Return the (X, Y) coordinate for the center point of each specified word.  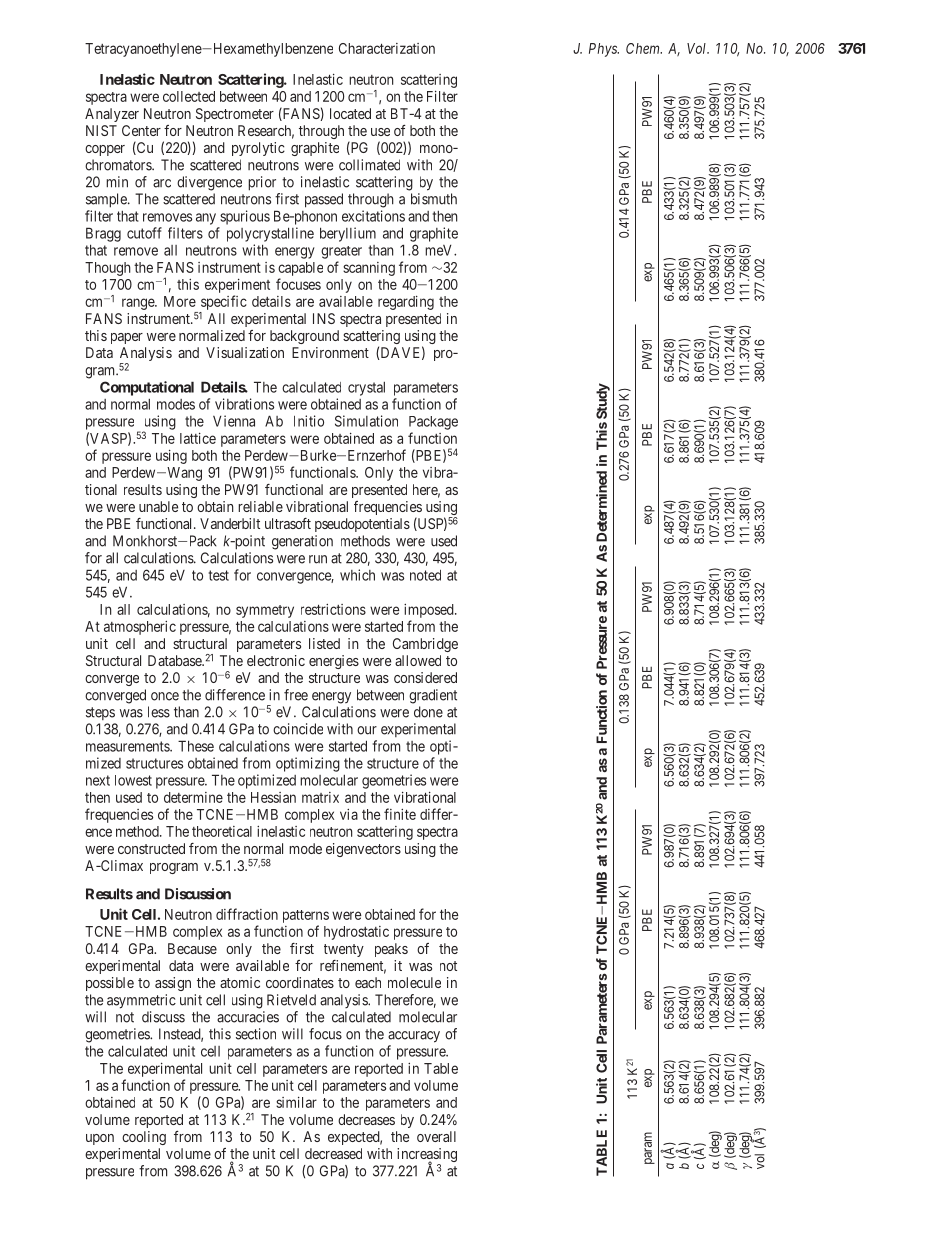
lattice (198, 438)
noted (425, 575)
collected (189, 96)
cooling (144, 1138)
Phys (604, 50)
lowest (133, 780)
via (349, 814)
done (428, 712)
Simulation (366, 421)
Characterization (387, 48)
